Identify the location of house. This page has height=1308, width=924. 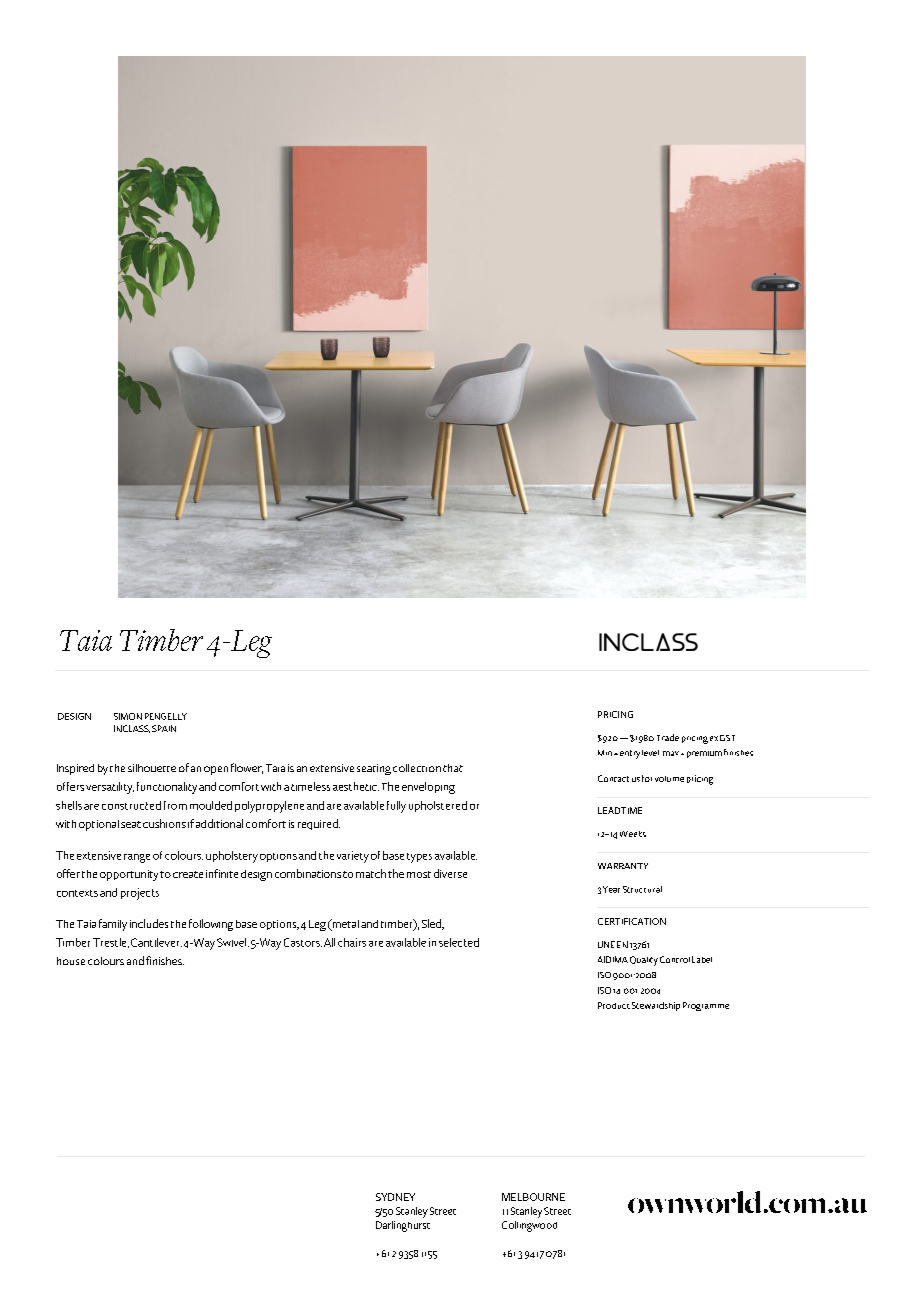
(71, 961).
